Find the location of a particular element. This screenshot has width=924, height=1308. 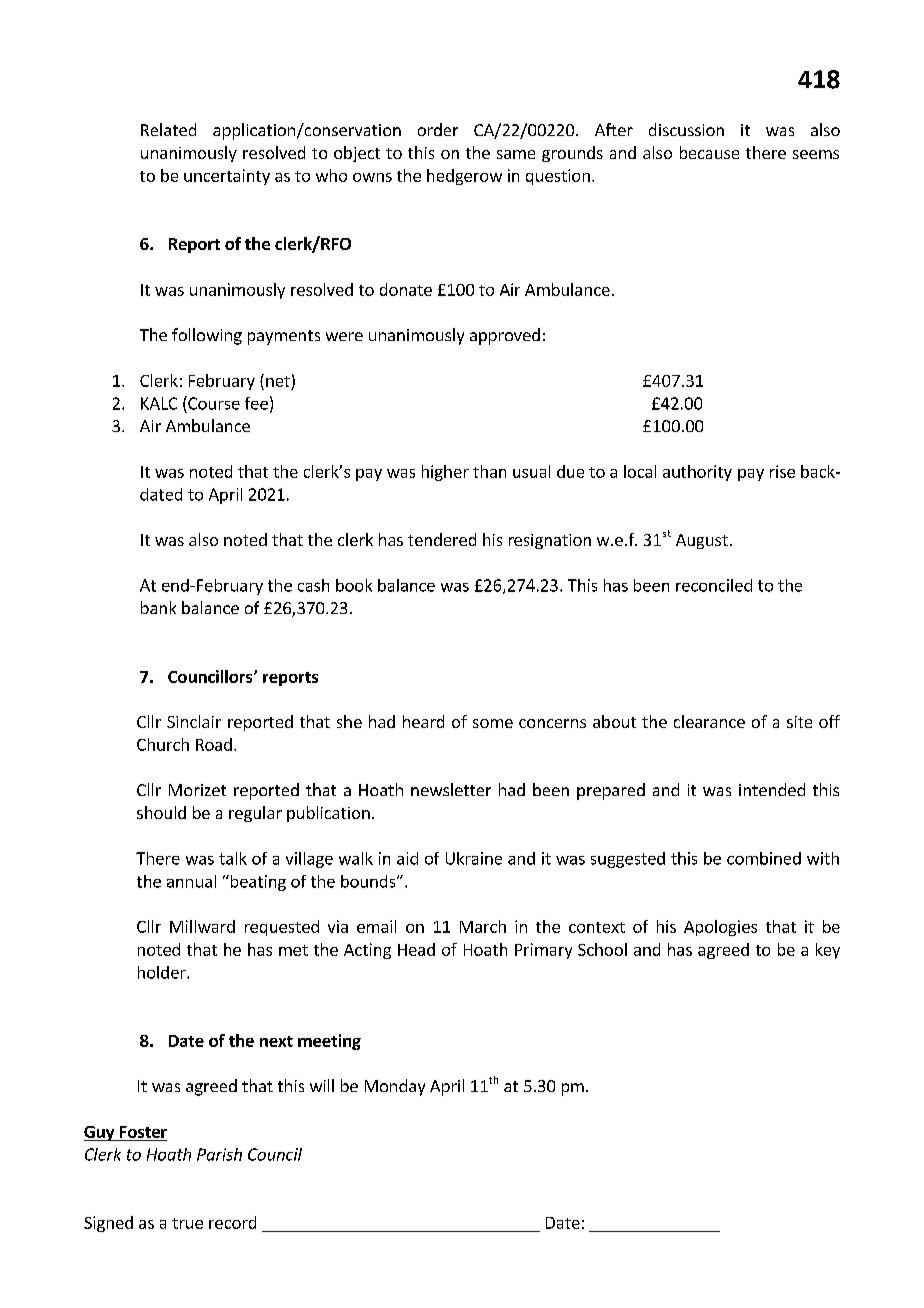

following is located at coordinates (207, 336).
